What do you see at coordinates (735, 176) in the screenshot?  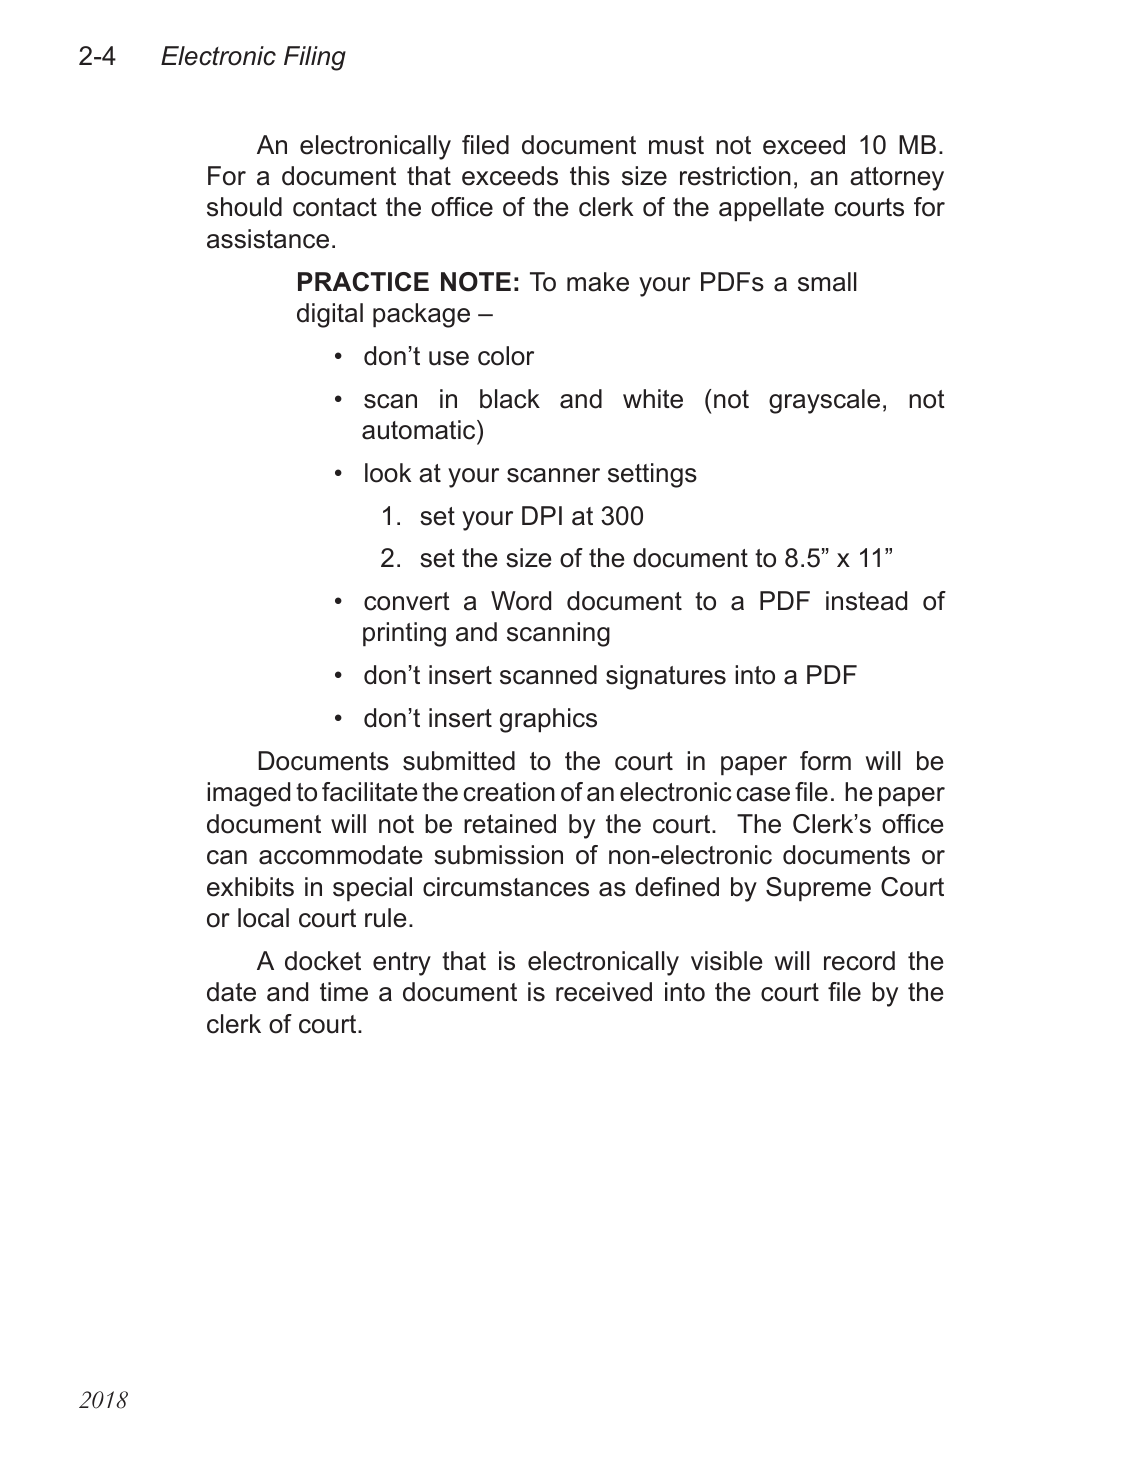 I see `restriction` at bounding box center [735, 176].
